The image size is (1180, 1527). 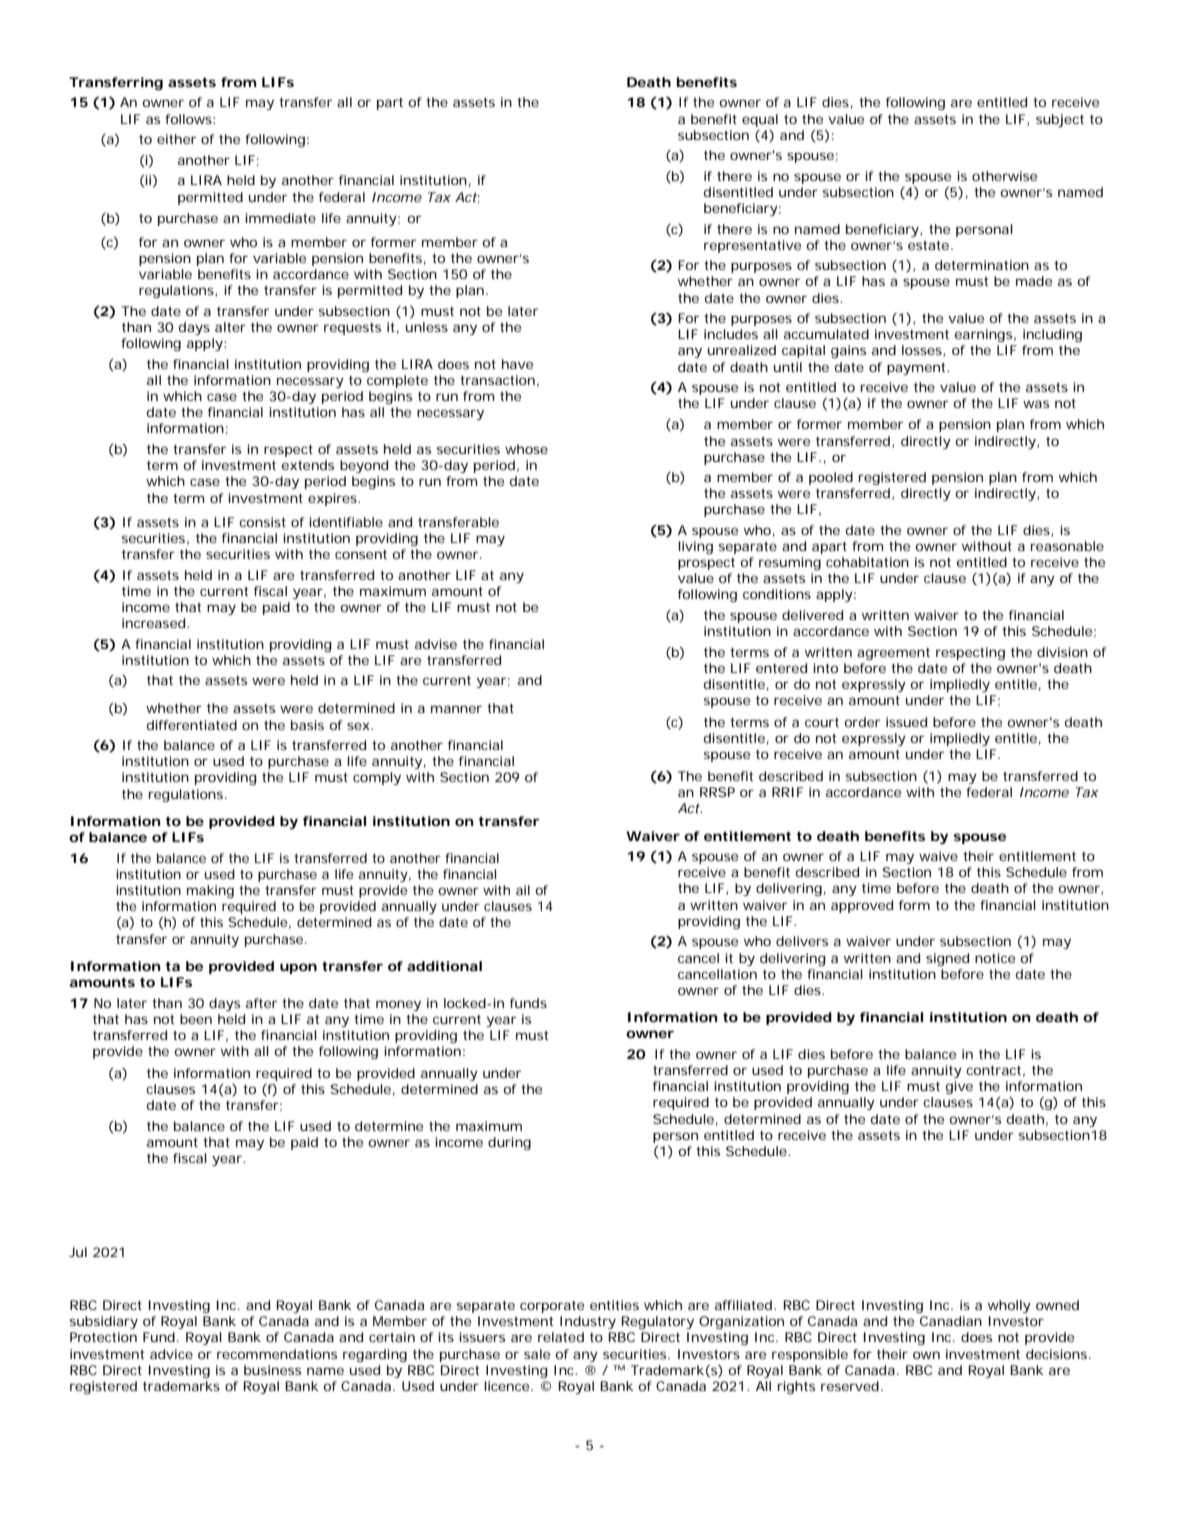 What do you see at coordinates (760, 120) in the screenshot?
I see `equal` at bounding box center [760, 120].
